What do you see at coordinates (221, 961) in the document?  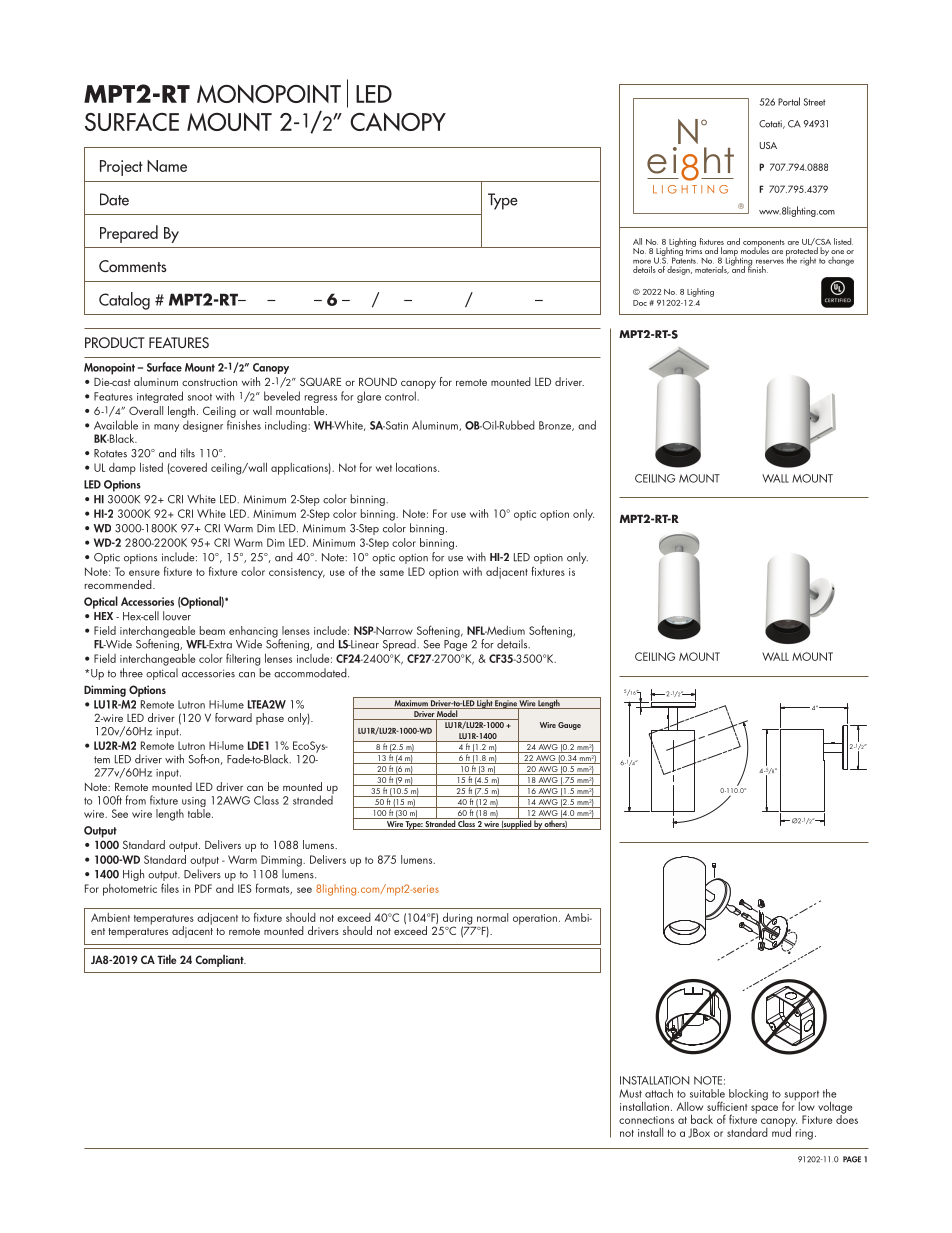 I see `Compliant` at bounding box center [221, 961].
